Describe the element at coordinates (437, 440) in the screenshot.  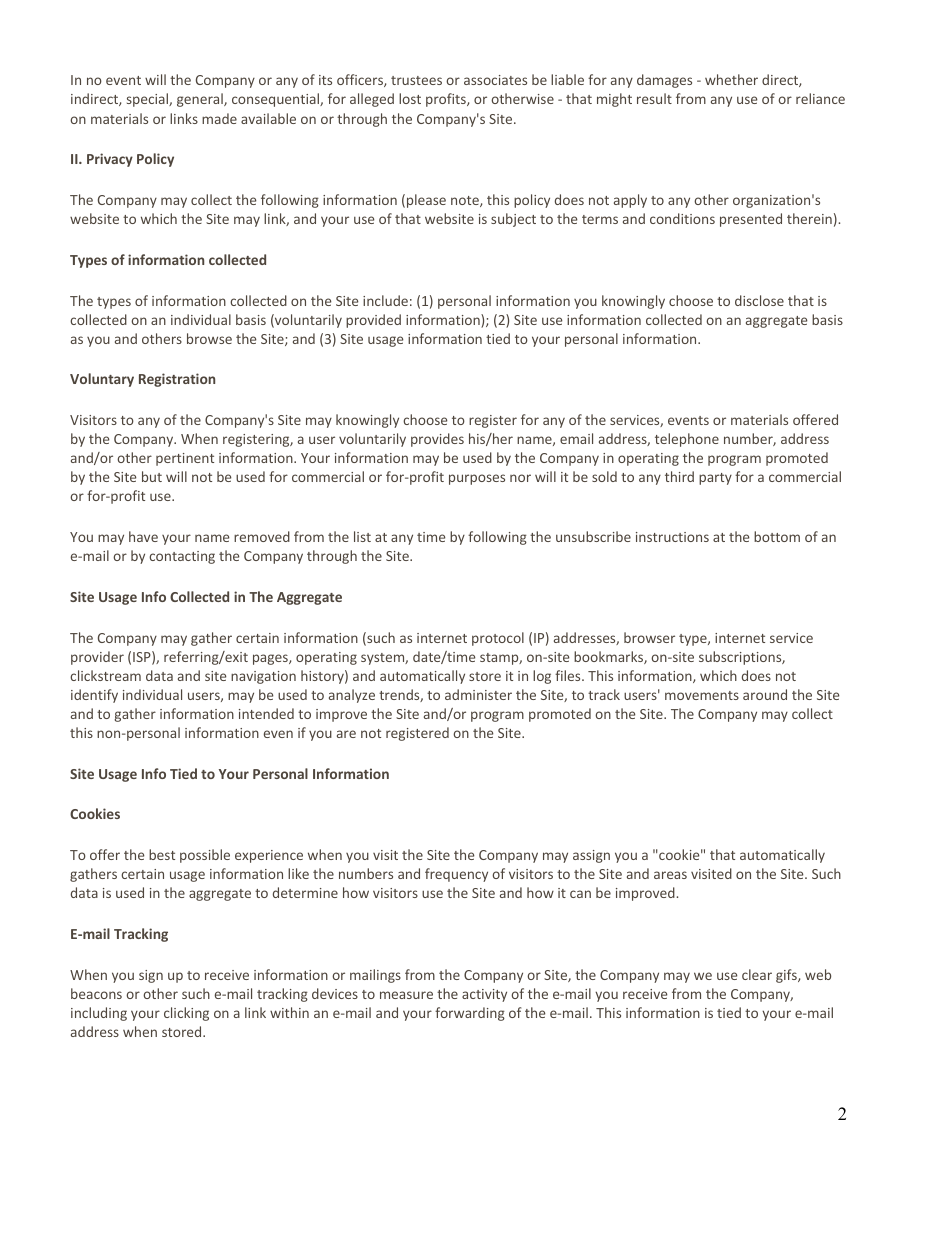
I see `provides` at that location.
